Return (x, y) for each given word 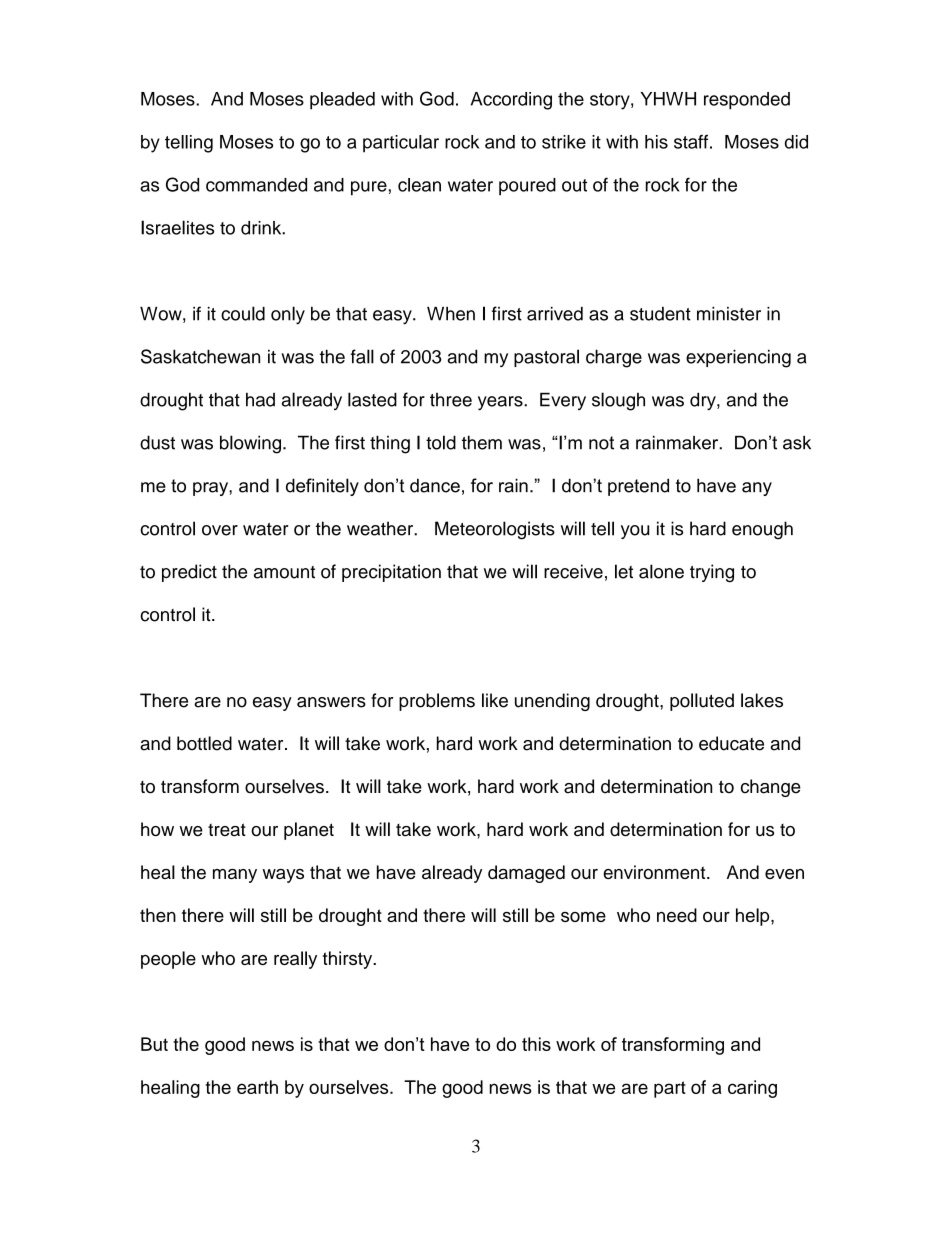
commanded (256, 185)
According (511, 101)
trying (712, 573)
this (536, 1044)
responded (747, 101)
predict (189, 573)
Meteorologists (495, 530)
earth (257, 1087)
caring (752, 1089)
